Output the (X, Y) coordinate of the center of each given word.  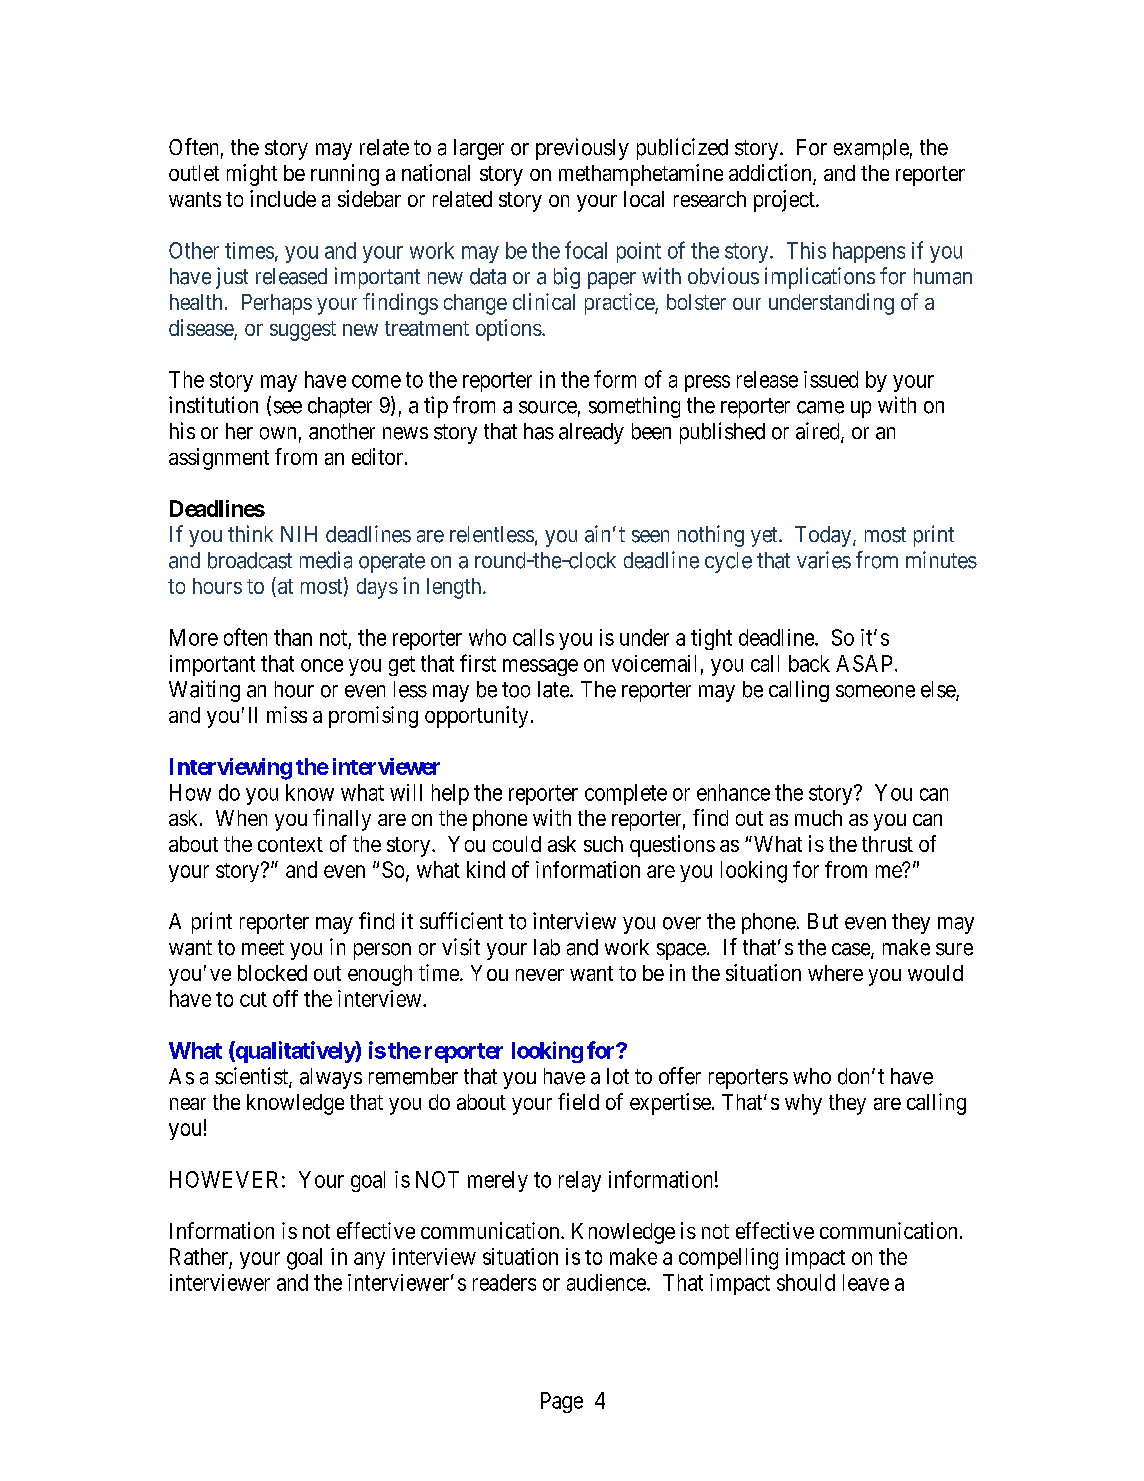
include (283, 198)
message (540, 667)
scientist (252, 1077)
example (871, 149)
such (603, 844)
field (578, 1101)
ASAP (864, 663)
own (278, 433)
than (293, 637)
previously (582, 149)
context (290, 844)
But (823, 921)
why (803, 1104)
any (369, 1260)
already (591, 433)
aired (819, 432)
